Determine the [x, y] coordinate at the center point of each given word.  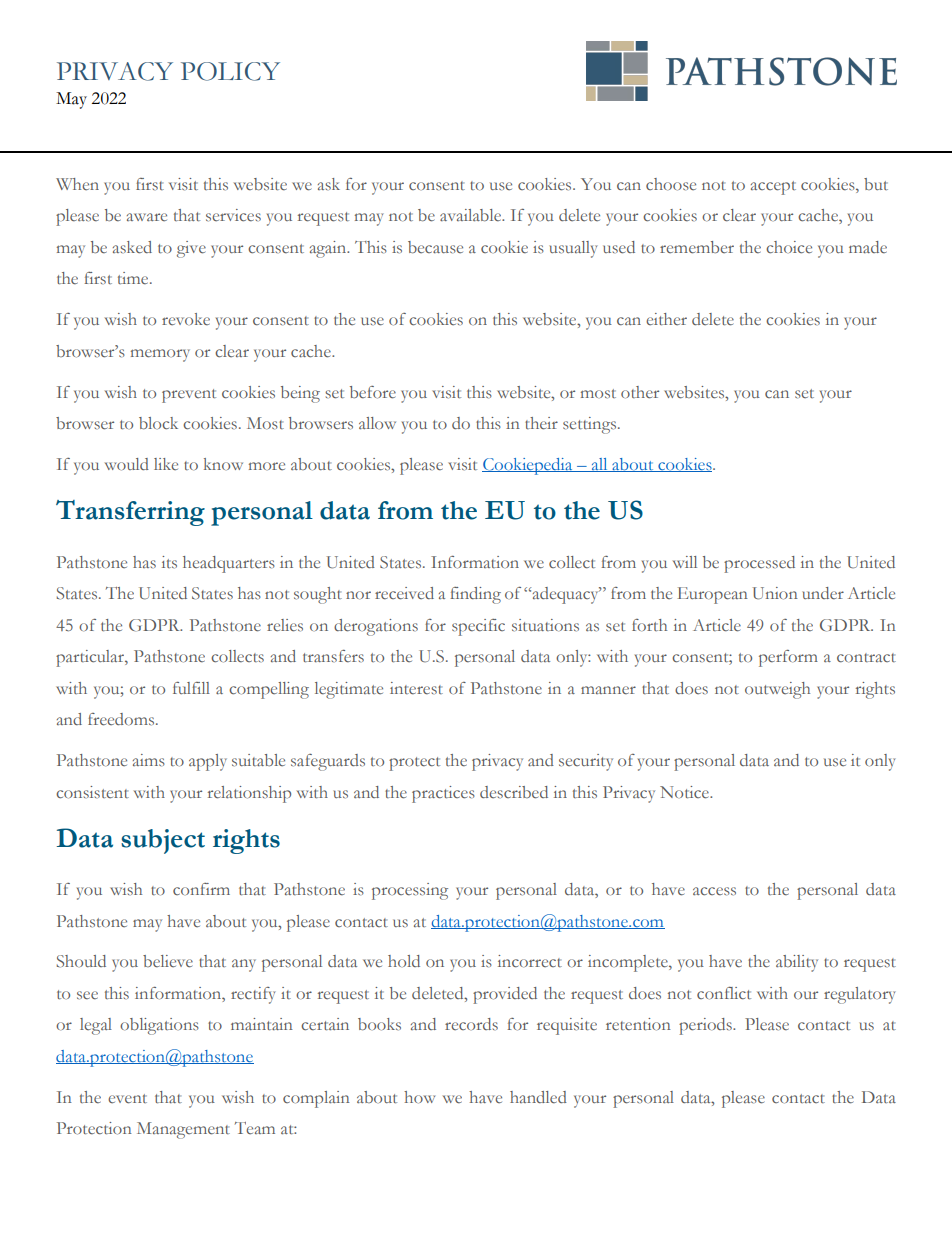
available [472, 215]
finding [475, 595]
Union [775, 593]
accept [773, 188]
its [169, 562]
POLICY [230, 71]
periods [706, 1026]
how [419, 1097]
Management [183, 1130]
